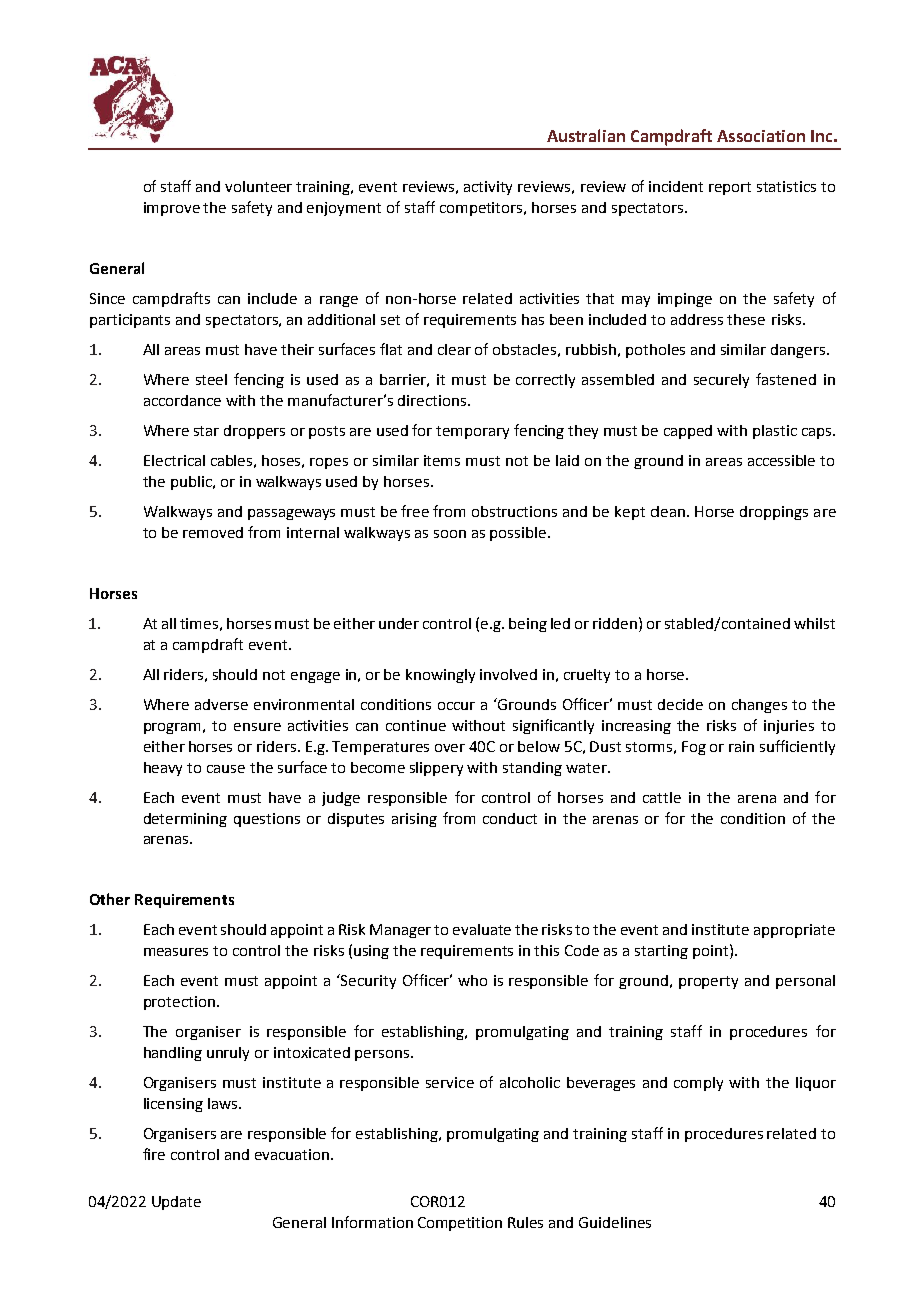  What do you see at coordinates (460, 1224) in the screenshot?
I see `Competition` at bounding box center [460, 1224].
